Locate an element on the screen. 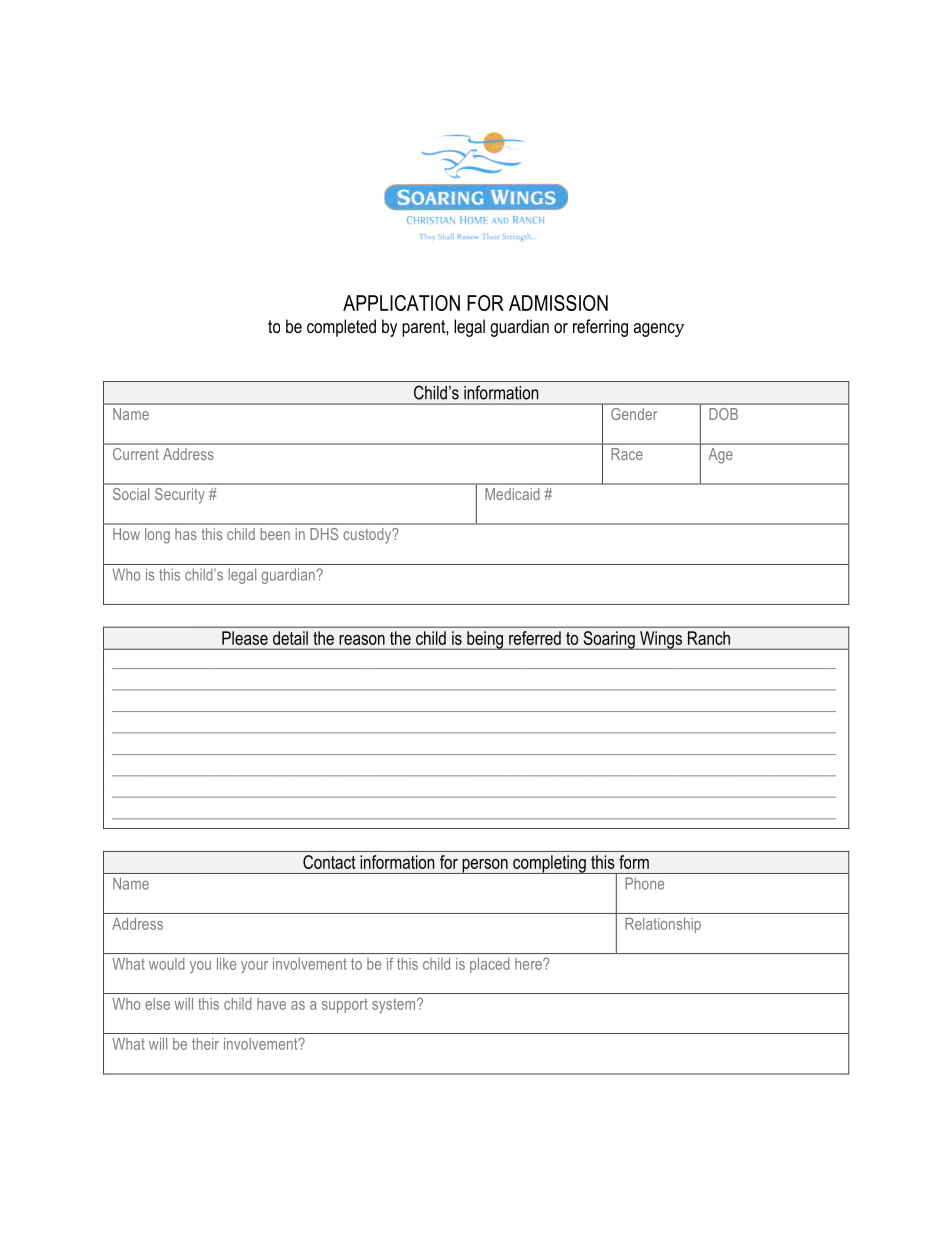 The height and width of the screenshot is (1233, 952). Phone is located at coordinates (644, 883).
